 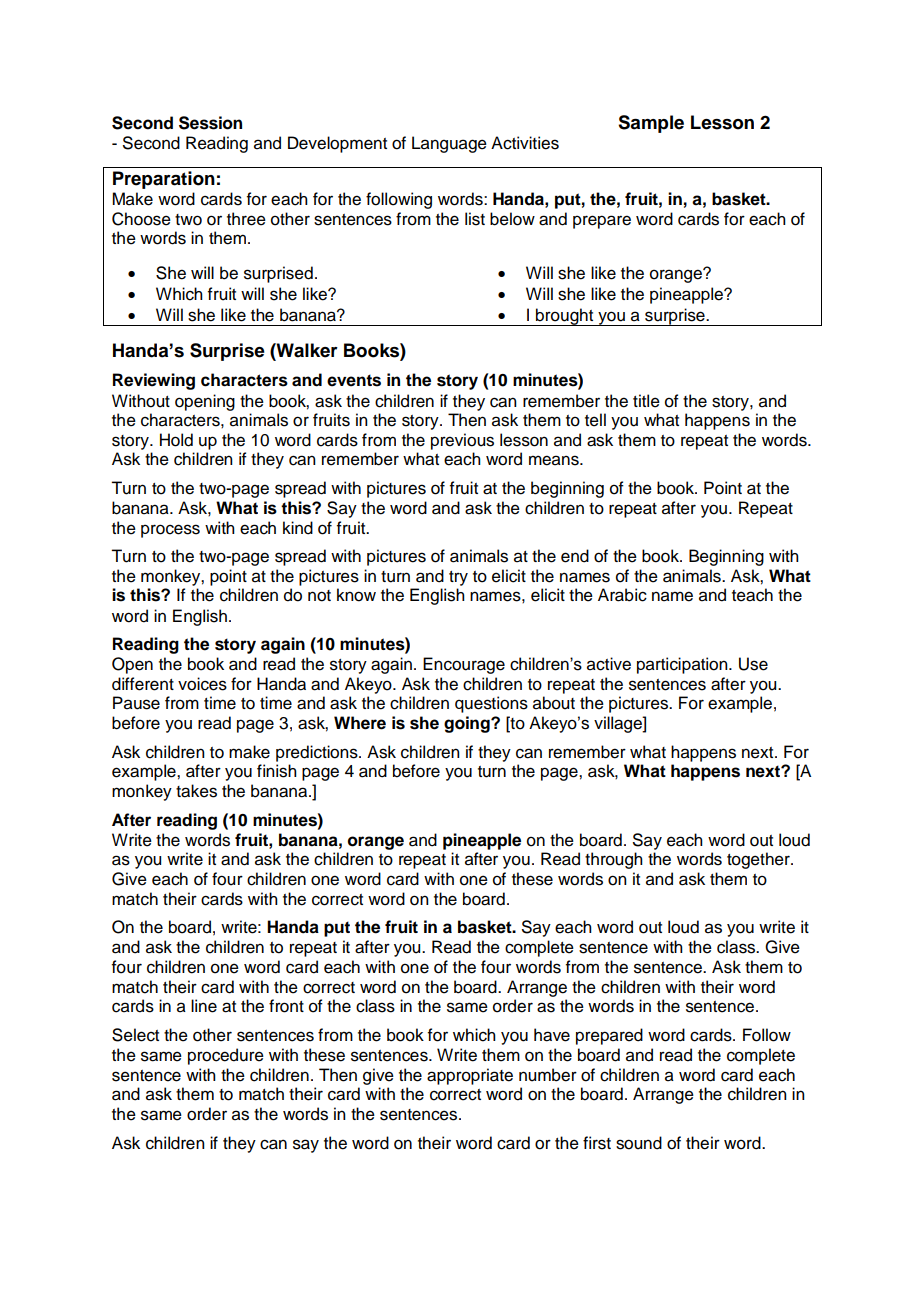 What do you see at coordinates (470, 1076) in the page?
I see `appropriate` at bounding box center [470, 1076].
